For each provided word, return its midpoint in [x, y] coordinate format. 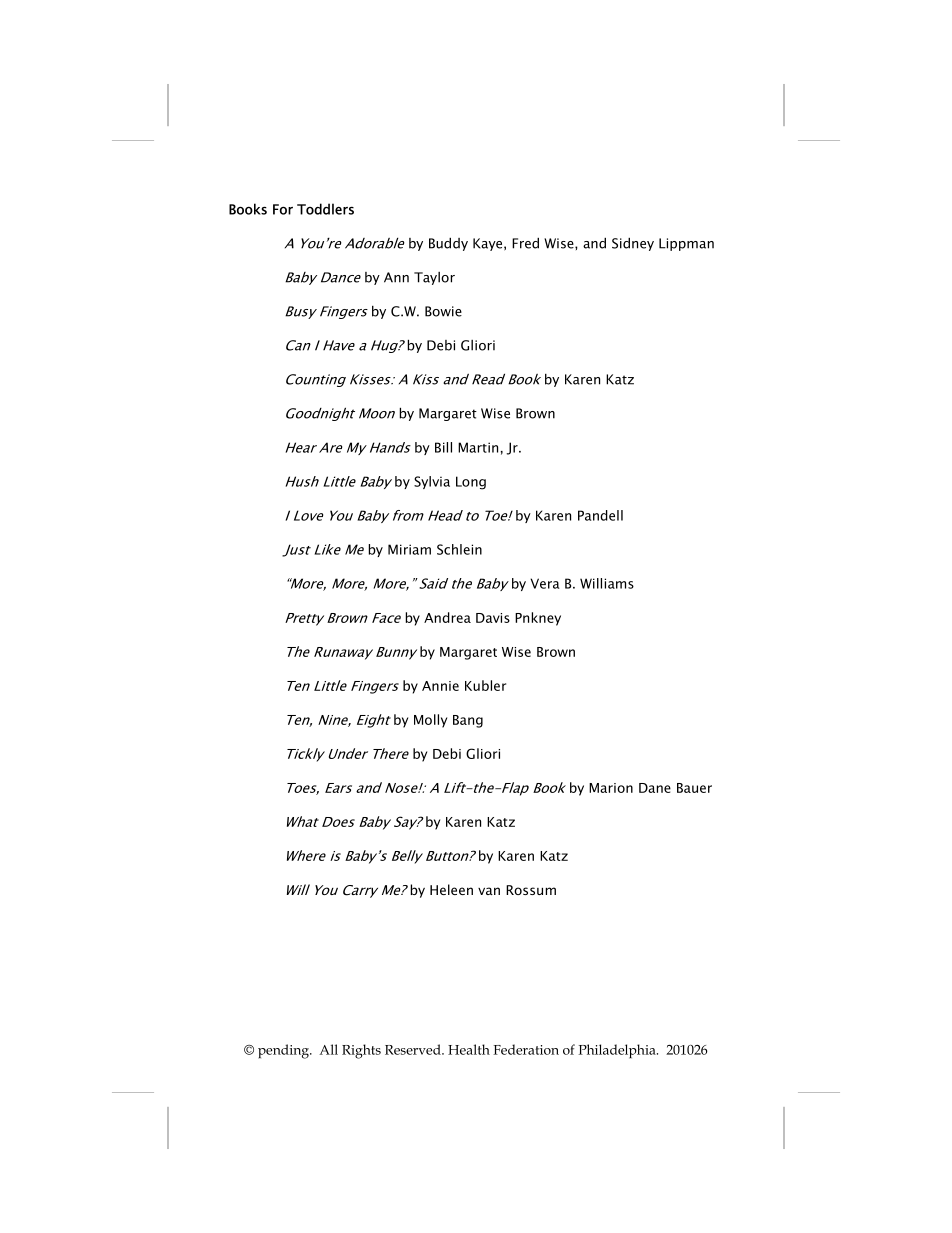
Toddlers [325, 209]
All [328, 1049]
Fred [525, 243]
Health [469, 1049]
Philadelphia [618, 1051]
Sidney [633, 244]
